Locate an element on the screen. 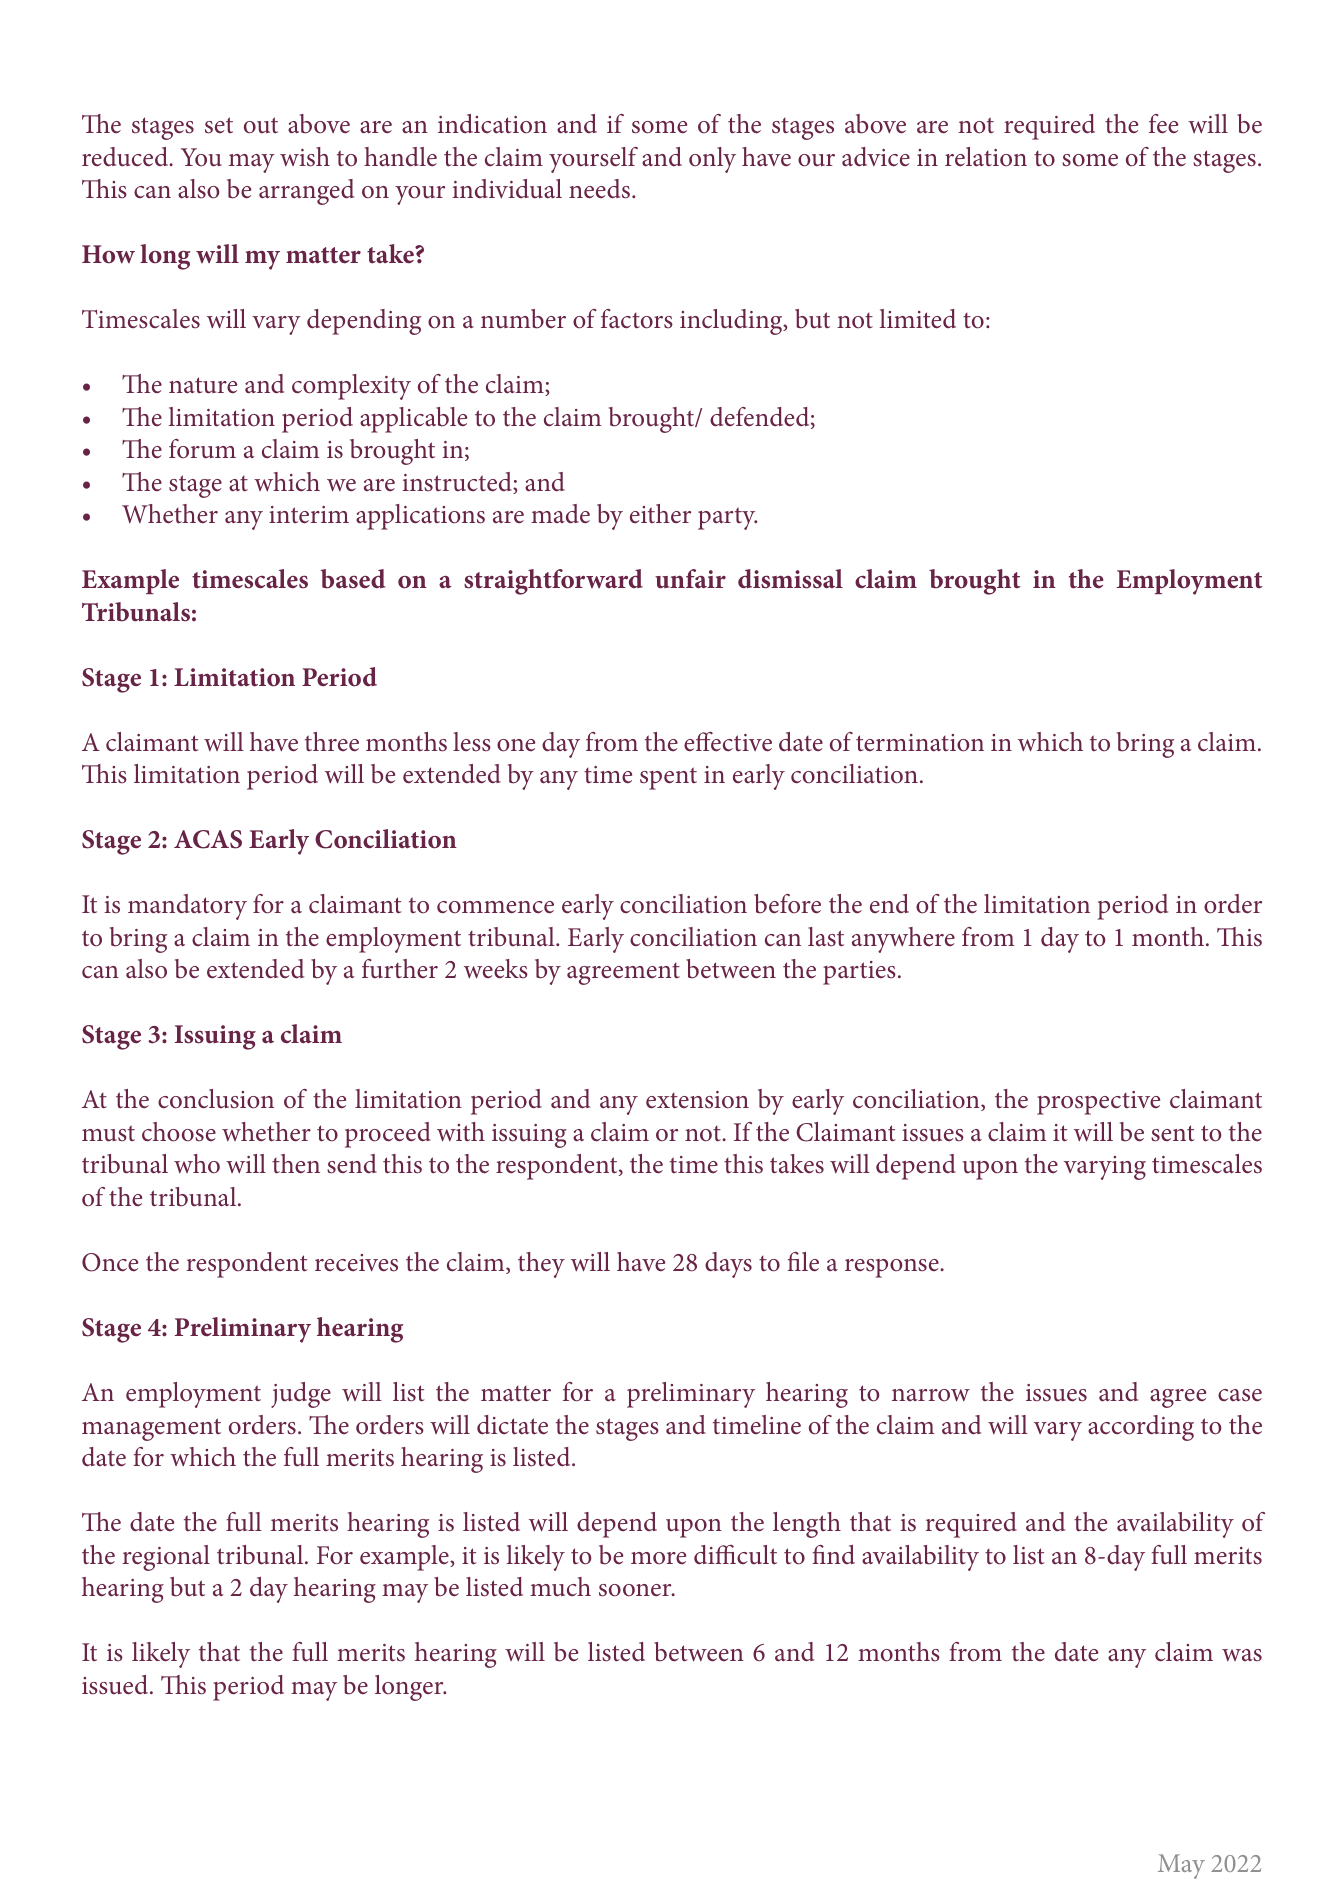 The height and width of the screenshot is (1901, 1344). extension is located at coordinates (697, 1100).
